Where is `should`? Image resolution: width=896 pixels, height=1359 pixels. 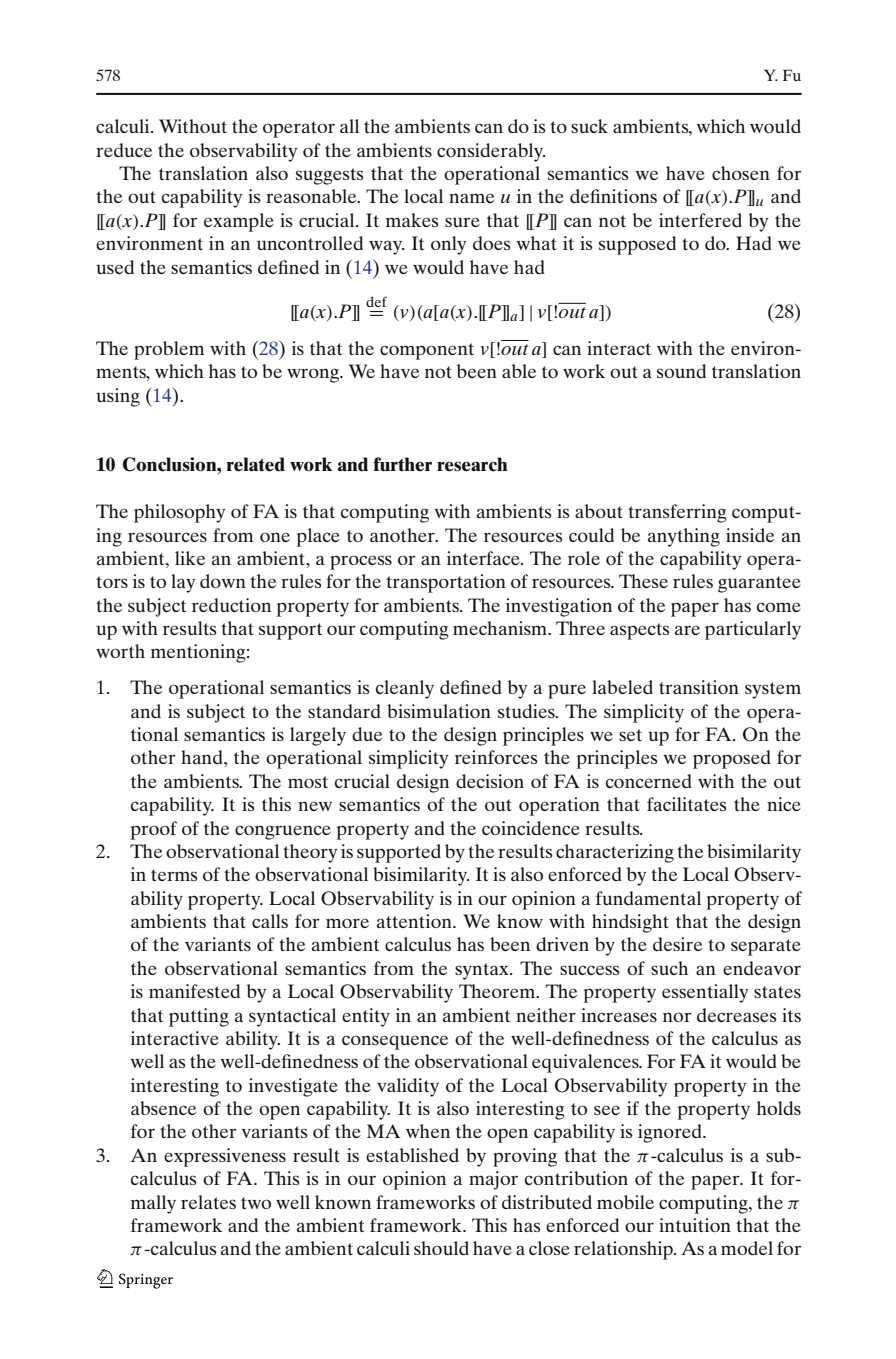
should is located at coordinates (441, 1248).
